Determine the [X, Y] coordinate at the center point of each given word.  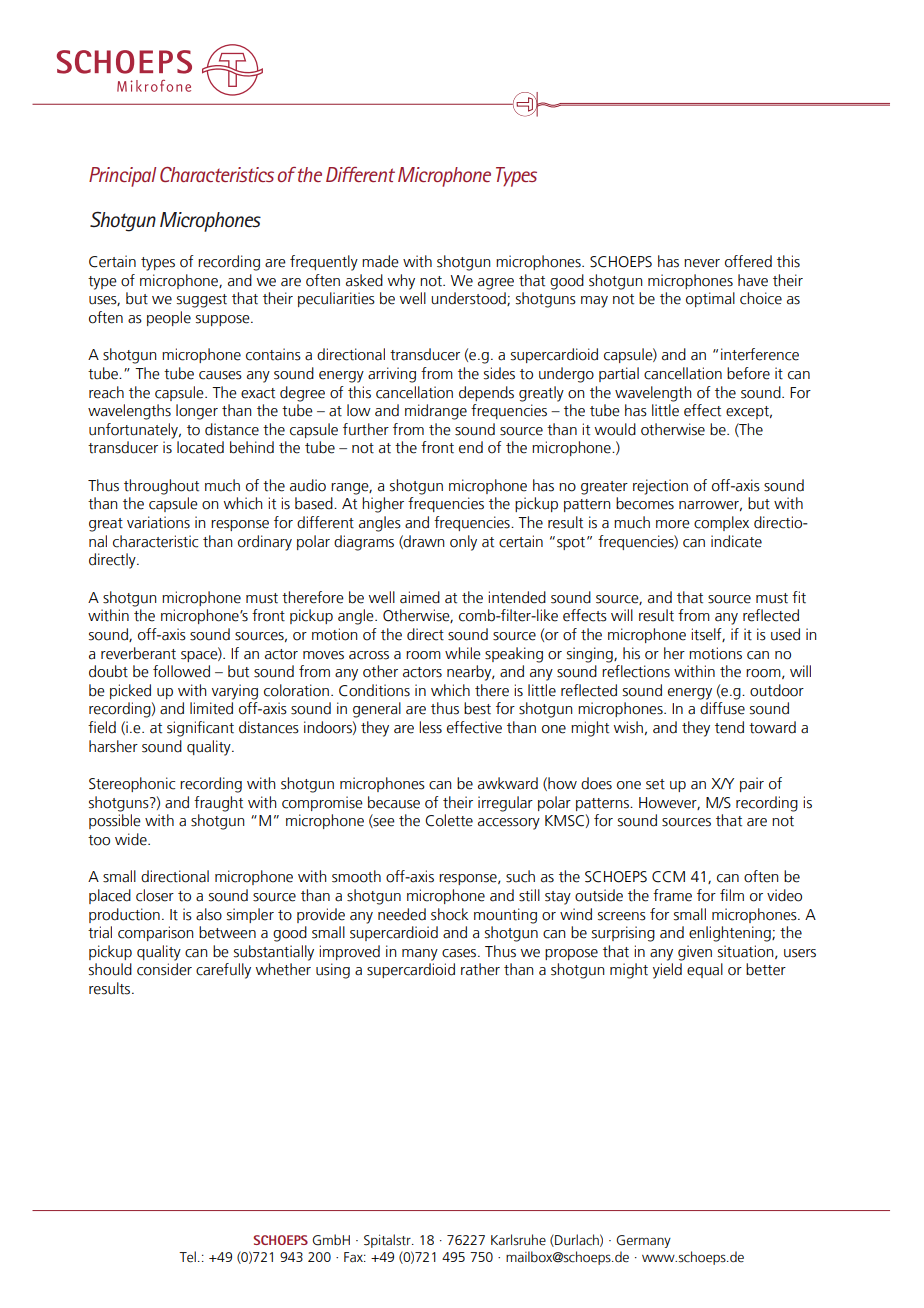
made [380, 261]
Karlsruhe [518, 1240]
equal [705, 970]
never [702, 263]
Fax [354, 1257]
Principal [122, 177]
